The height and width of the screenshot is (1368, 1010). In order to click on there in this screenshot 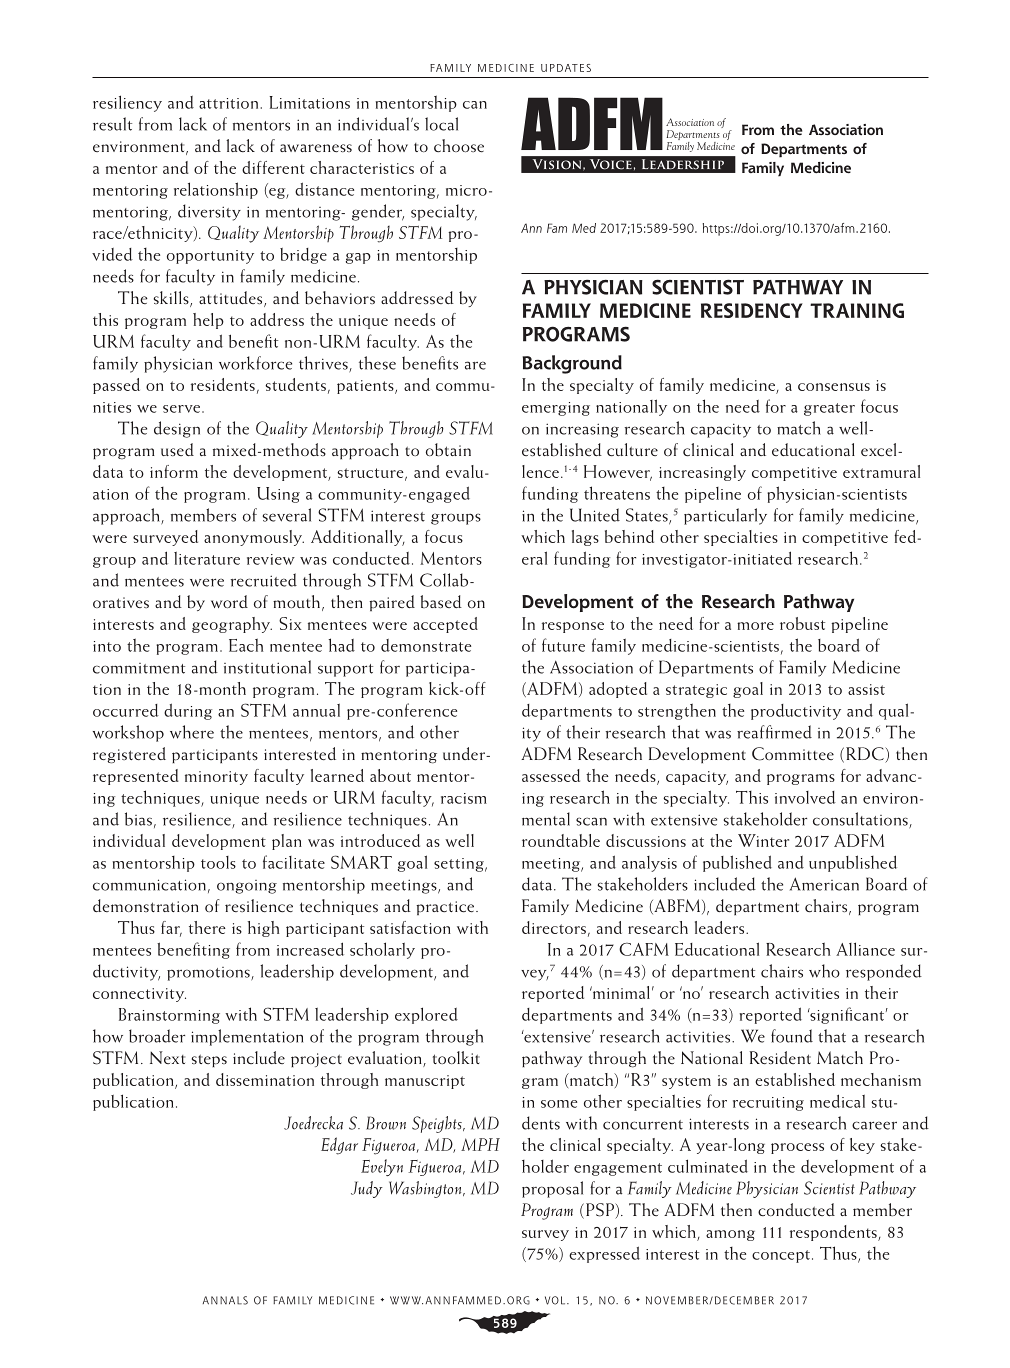, I will do `click(207, 927)`.
